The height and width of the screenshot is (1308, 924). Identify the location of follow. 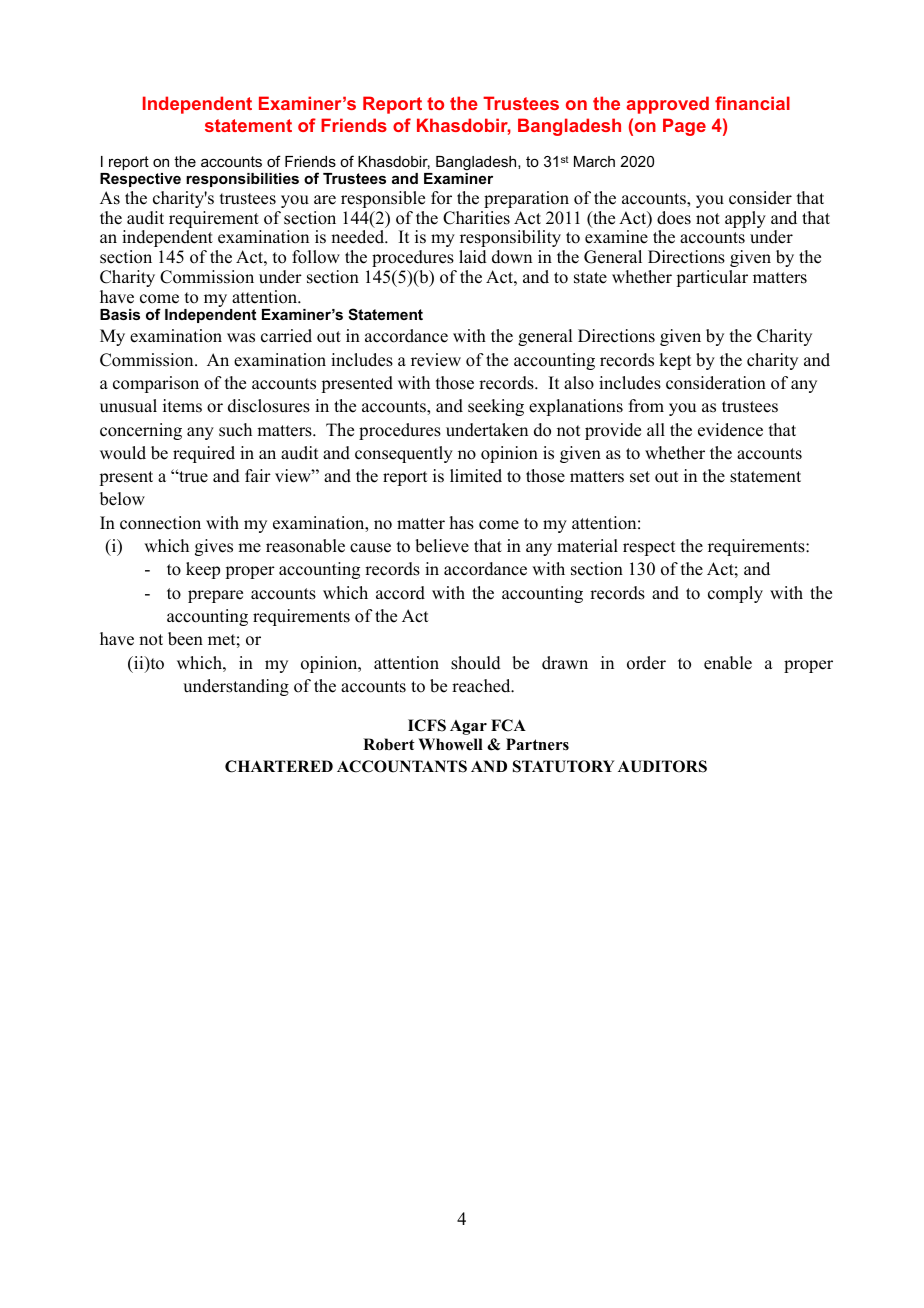
(316, 257).
